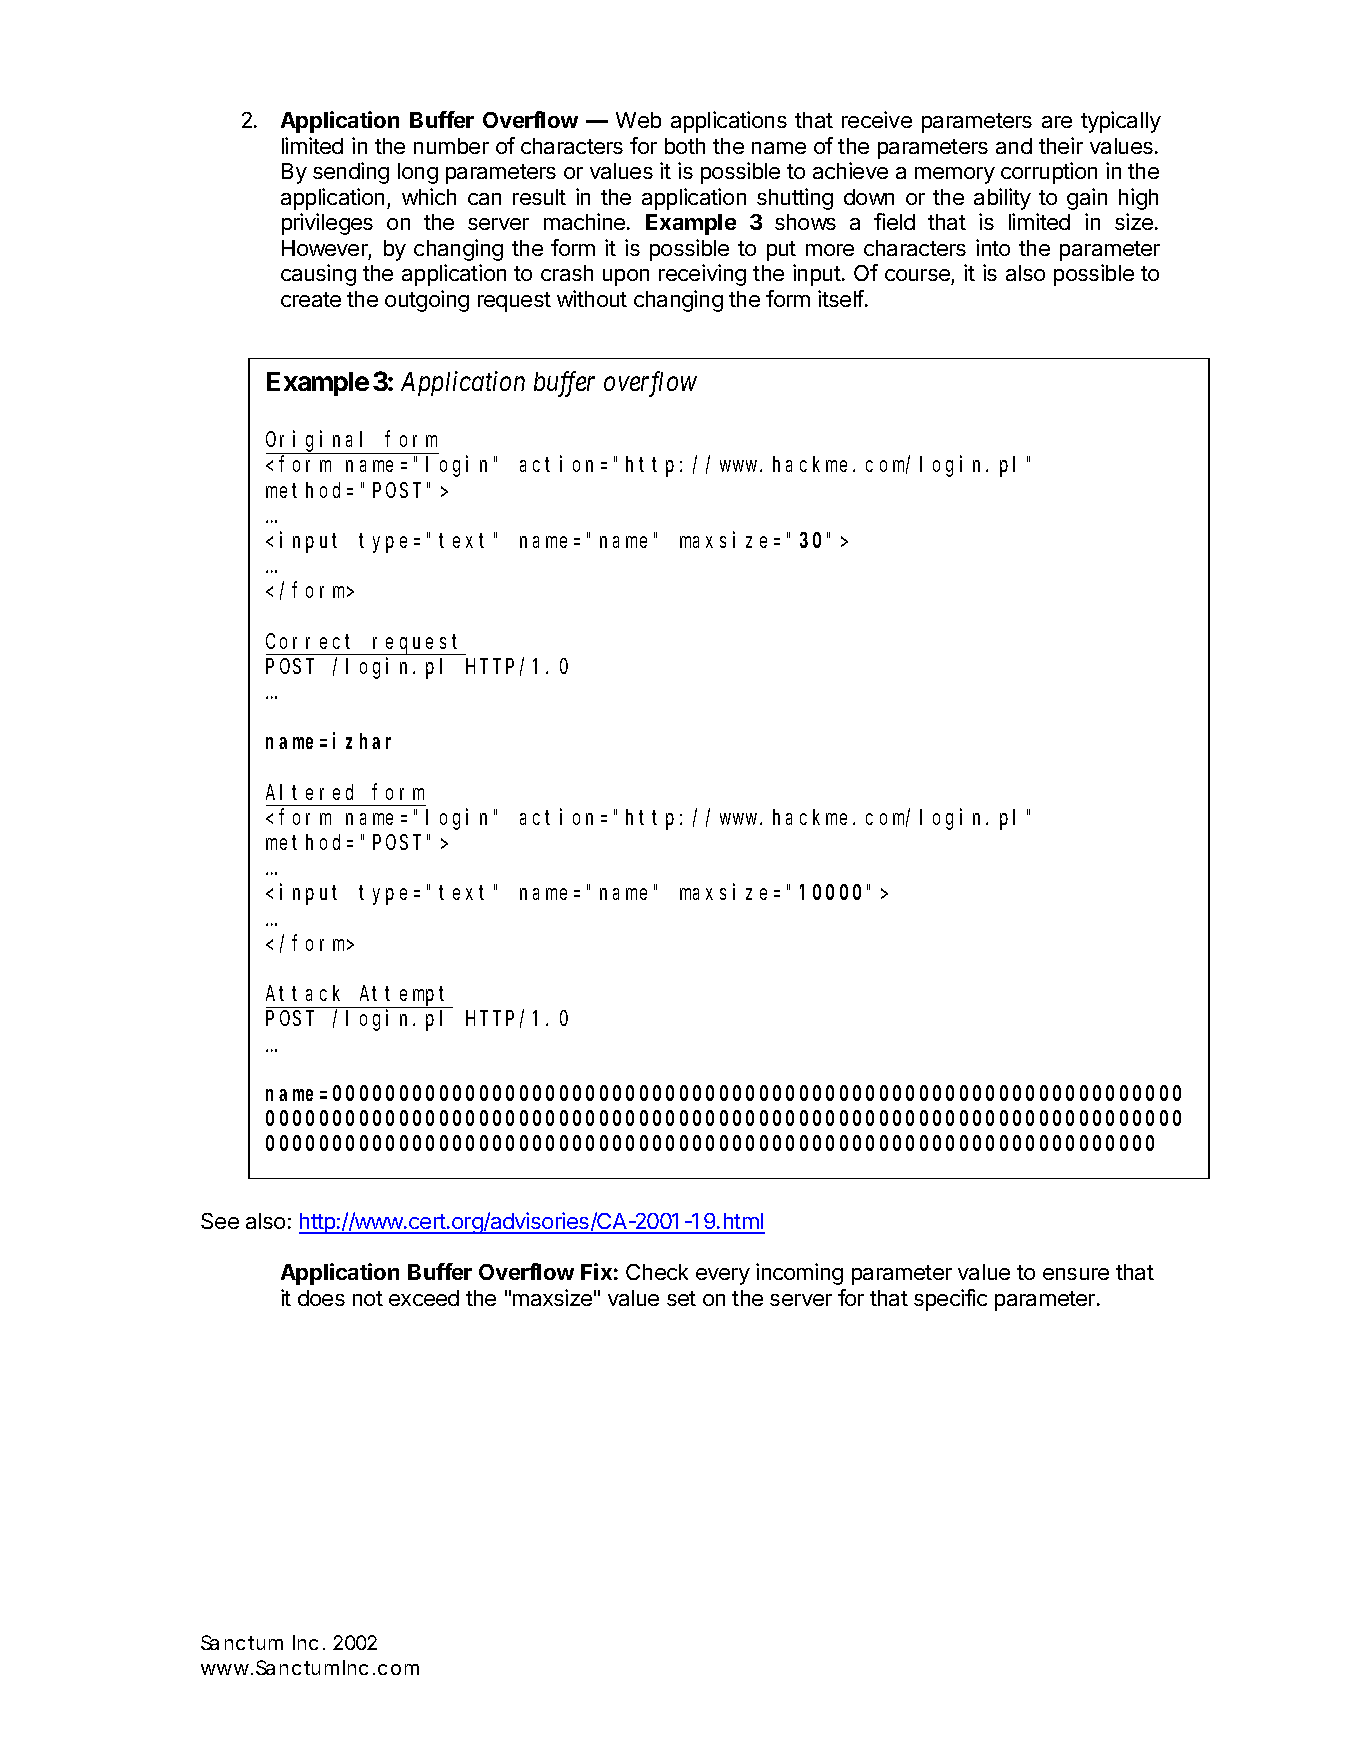 The height and width of the screenshot is (1760, 1360). Describe the element at coordinates (1014, 146) in the screenshot. I see `and` at that location.
